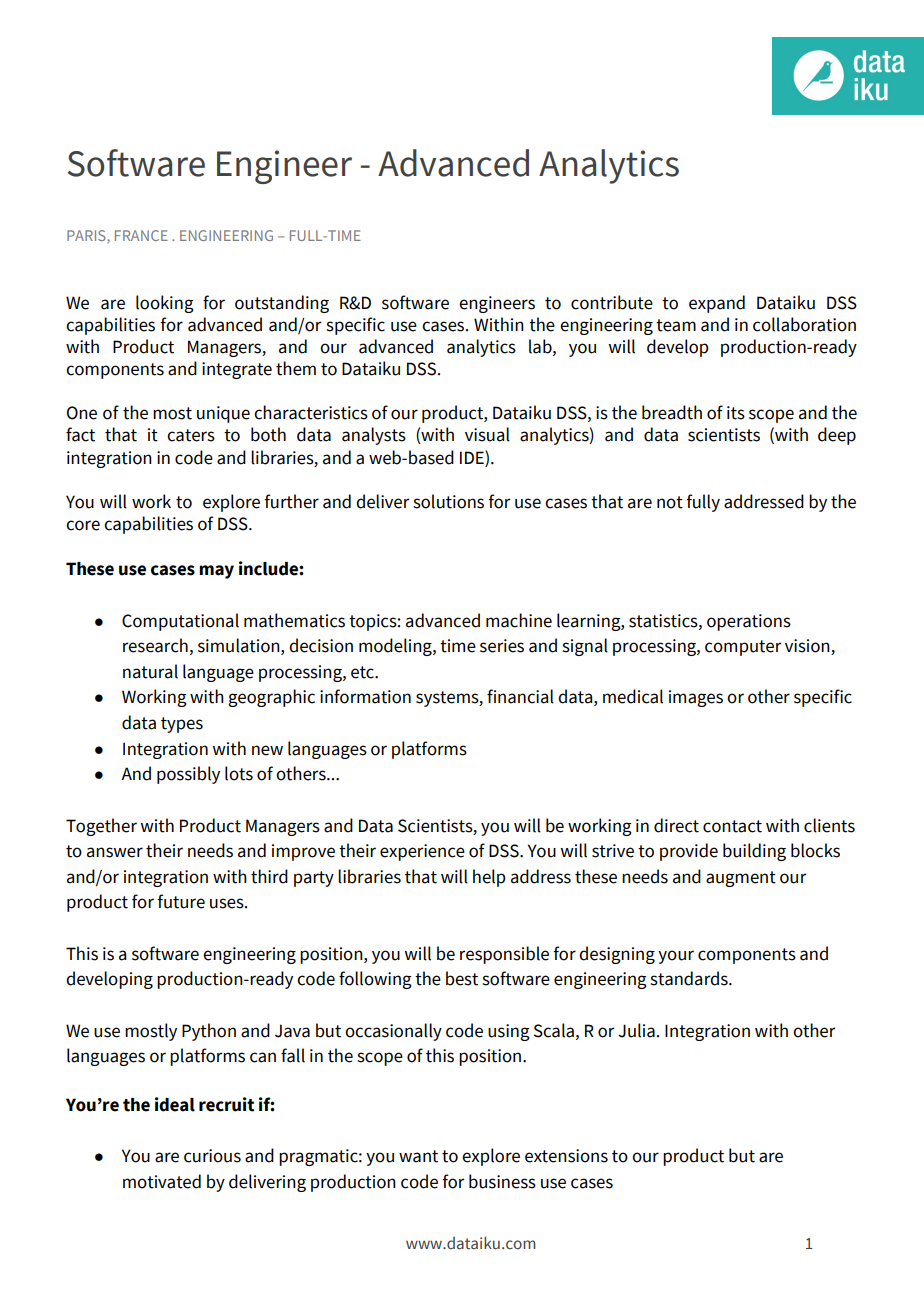 Image resolution: width=924 pixels, height=1308 pixels. I want to click on want, so click(418, 1156).
